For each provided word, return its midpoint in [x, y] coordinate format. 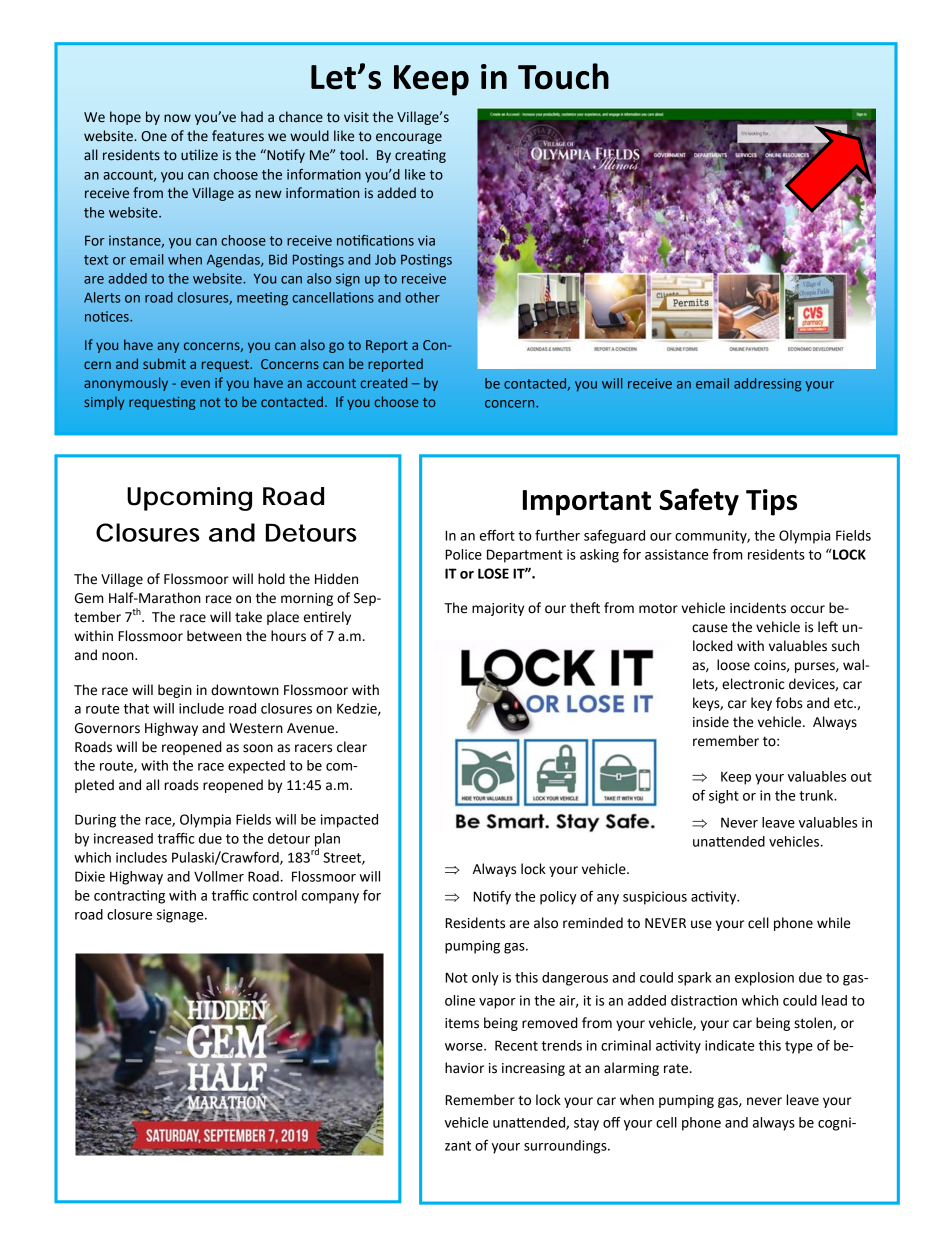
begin [175, 691]
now [177, 118]
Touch [563, 76]
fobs [789, 703]
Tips [771, 502]
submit [164, 363]
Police [463, 554]
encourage [409, 138]
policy [558, 898]
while [833, 923]
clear [352, 747]
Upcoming [189, 499]
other [422, 297]
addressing [767, 385]
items [462, 1023]
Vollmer [219, 876]
